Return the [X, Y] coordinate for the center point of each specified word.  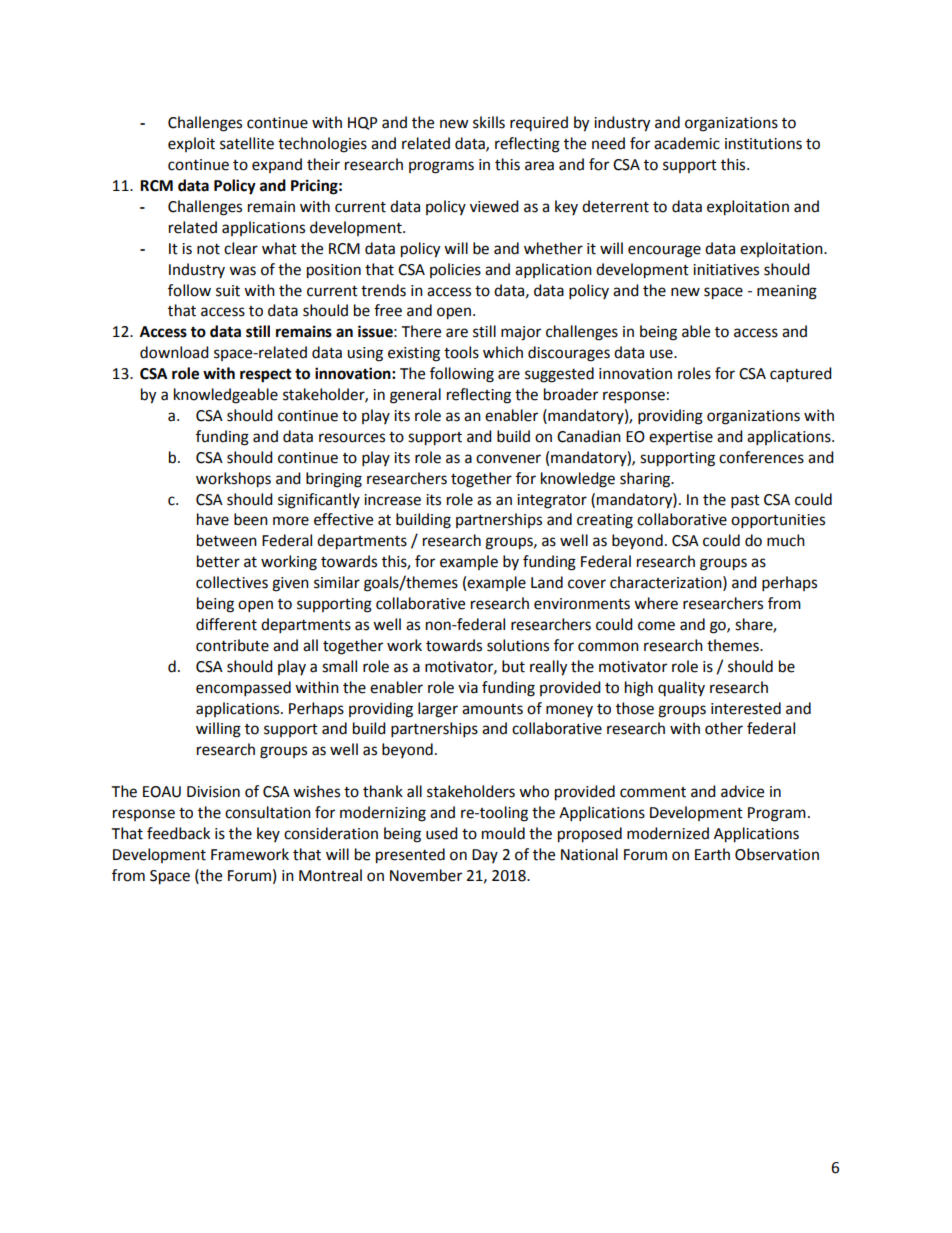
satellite [247, 143]
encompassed [243, 689]
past [745, 502]
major [521, 333]
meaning [787, 292]
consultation [268, 812]
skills [489, 122]
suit [228, 291]
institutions [763, 144]
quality [681, 688]
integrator [552, 501]
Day [485, 856]
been [251, 519]
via [468, 688]
